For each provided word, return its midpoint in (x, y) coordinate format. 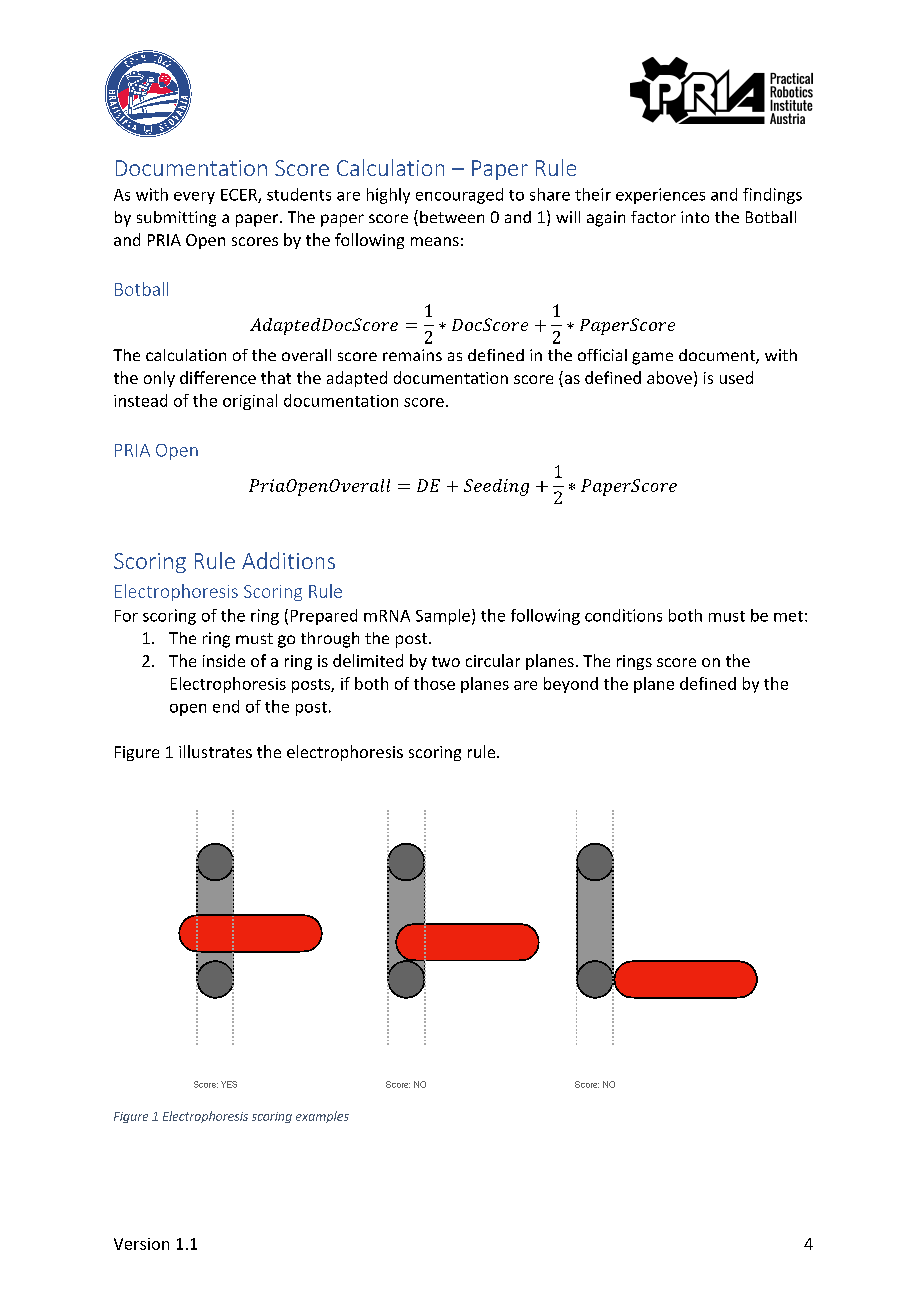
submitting (176, 219)
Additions (288, 560)
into (695, 217)
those (434, 683)
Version (141, 1244)
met (788, 616)
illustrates (215, 751)
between (452, 217)
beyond (571, 685)
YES (229, 1084)
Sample (443, 617)
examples (322, 1117)
